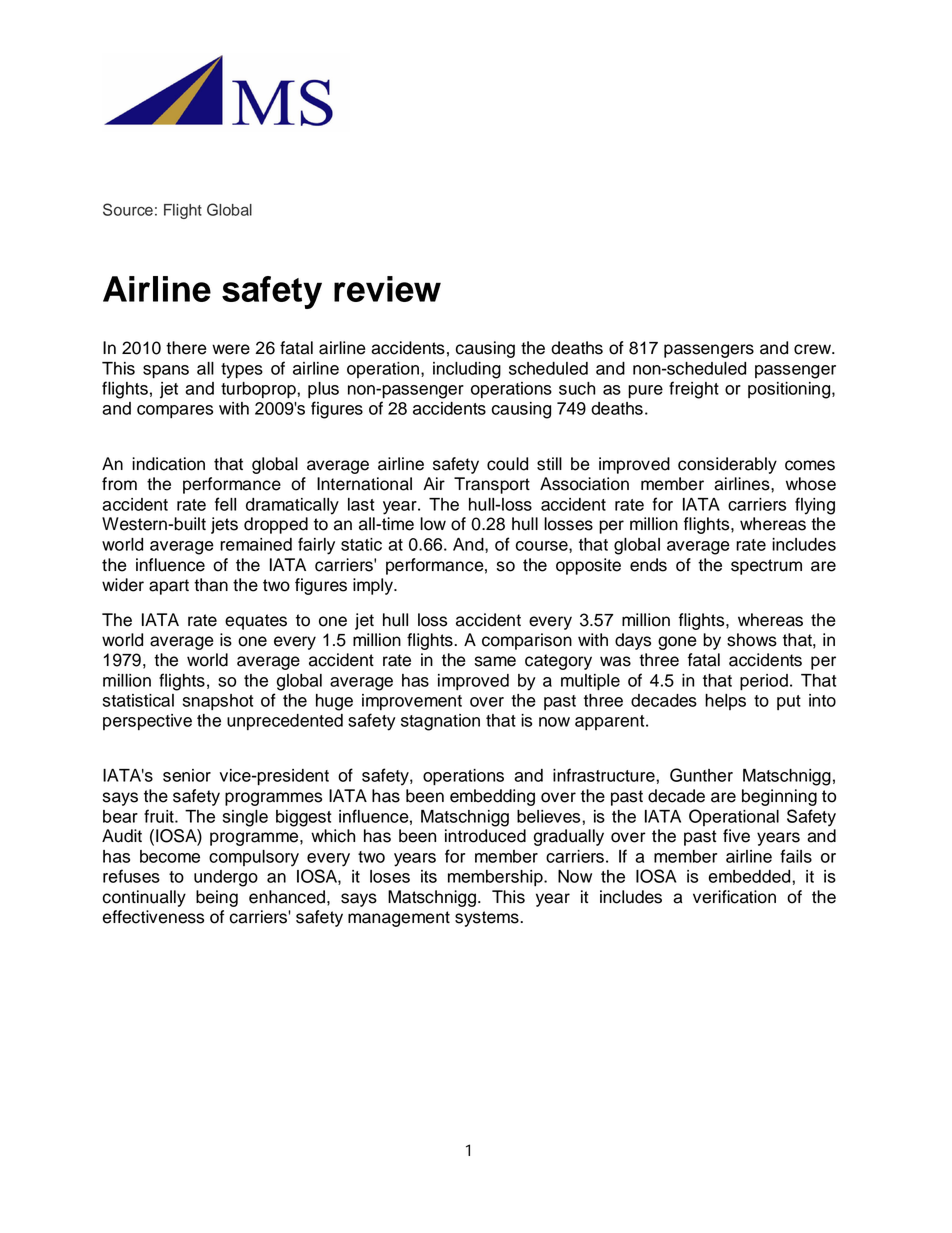 Image resolution: width=952 pixels, height=1233 pixels. I want to click on period, so click(764, 682).
